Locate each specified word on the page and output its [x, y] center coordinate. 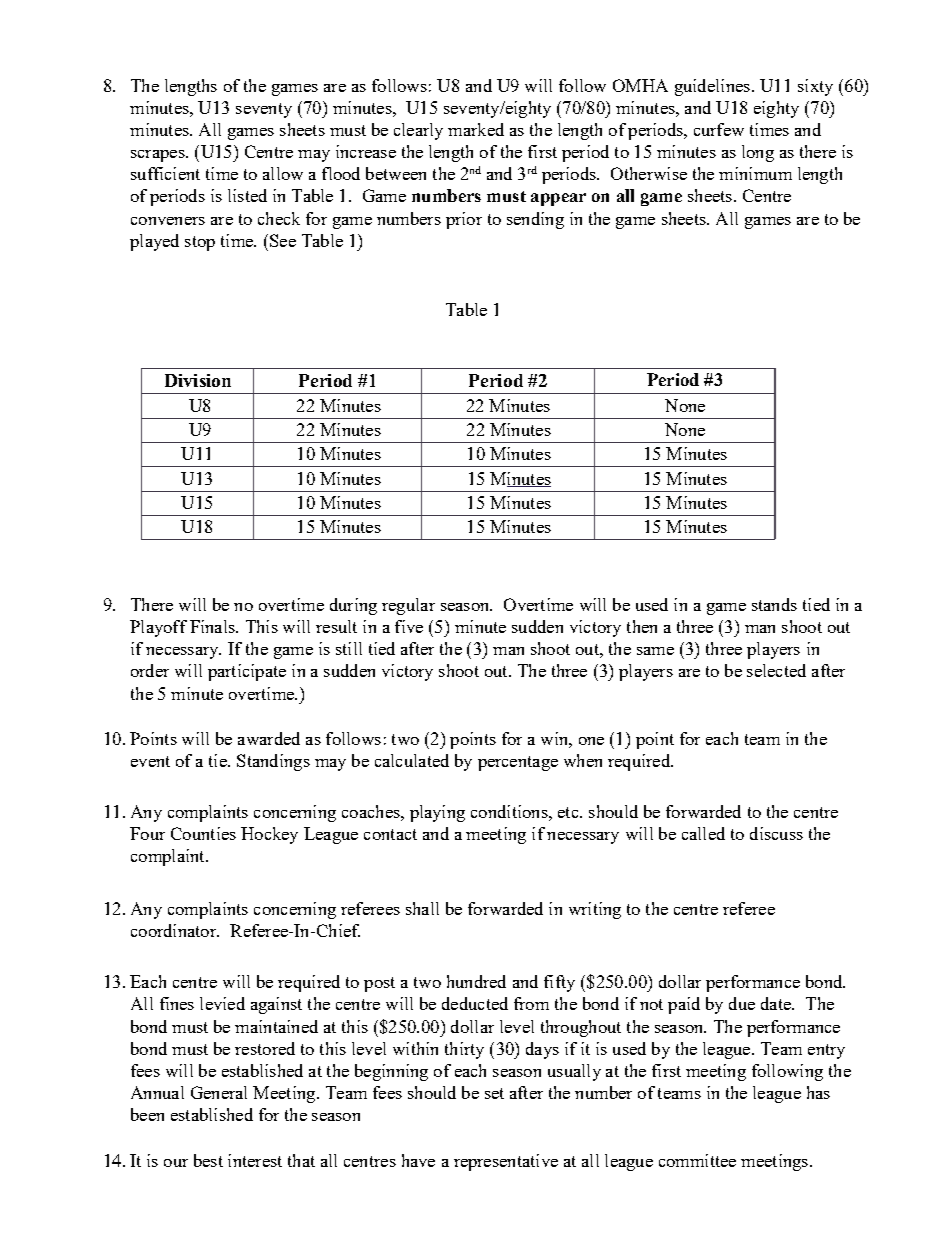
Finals [213, 626]
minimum [755, 173]
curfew [719, 129]
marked [476, 129]
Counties [203, 833]
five [409, 626]
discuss [776, 833]
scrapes [159, 156]
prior [464, 220]
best [208, 1160]
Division [198, 380]
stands [774, 604]
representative [506, 1162]
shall [422, 908]
